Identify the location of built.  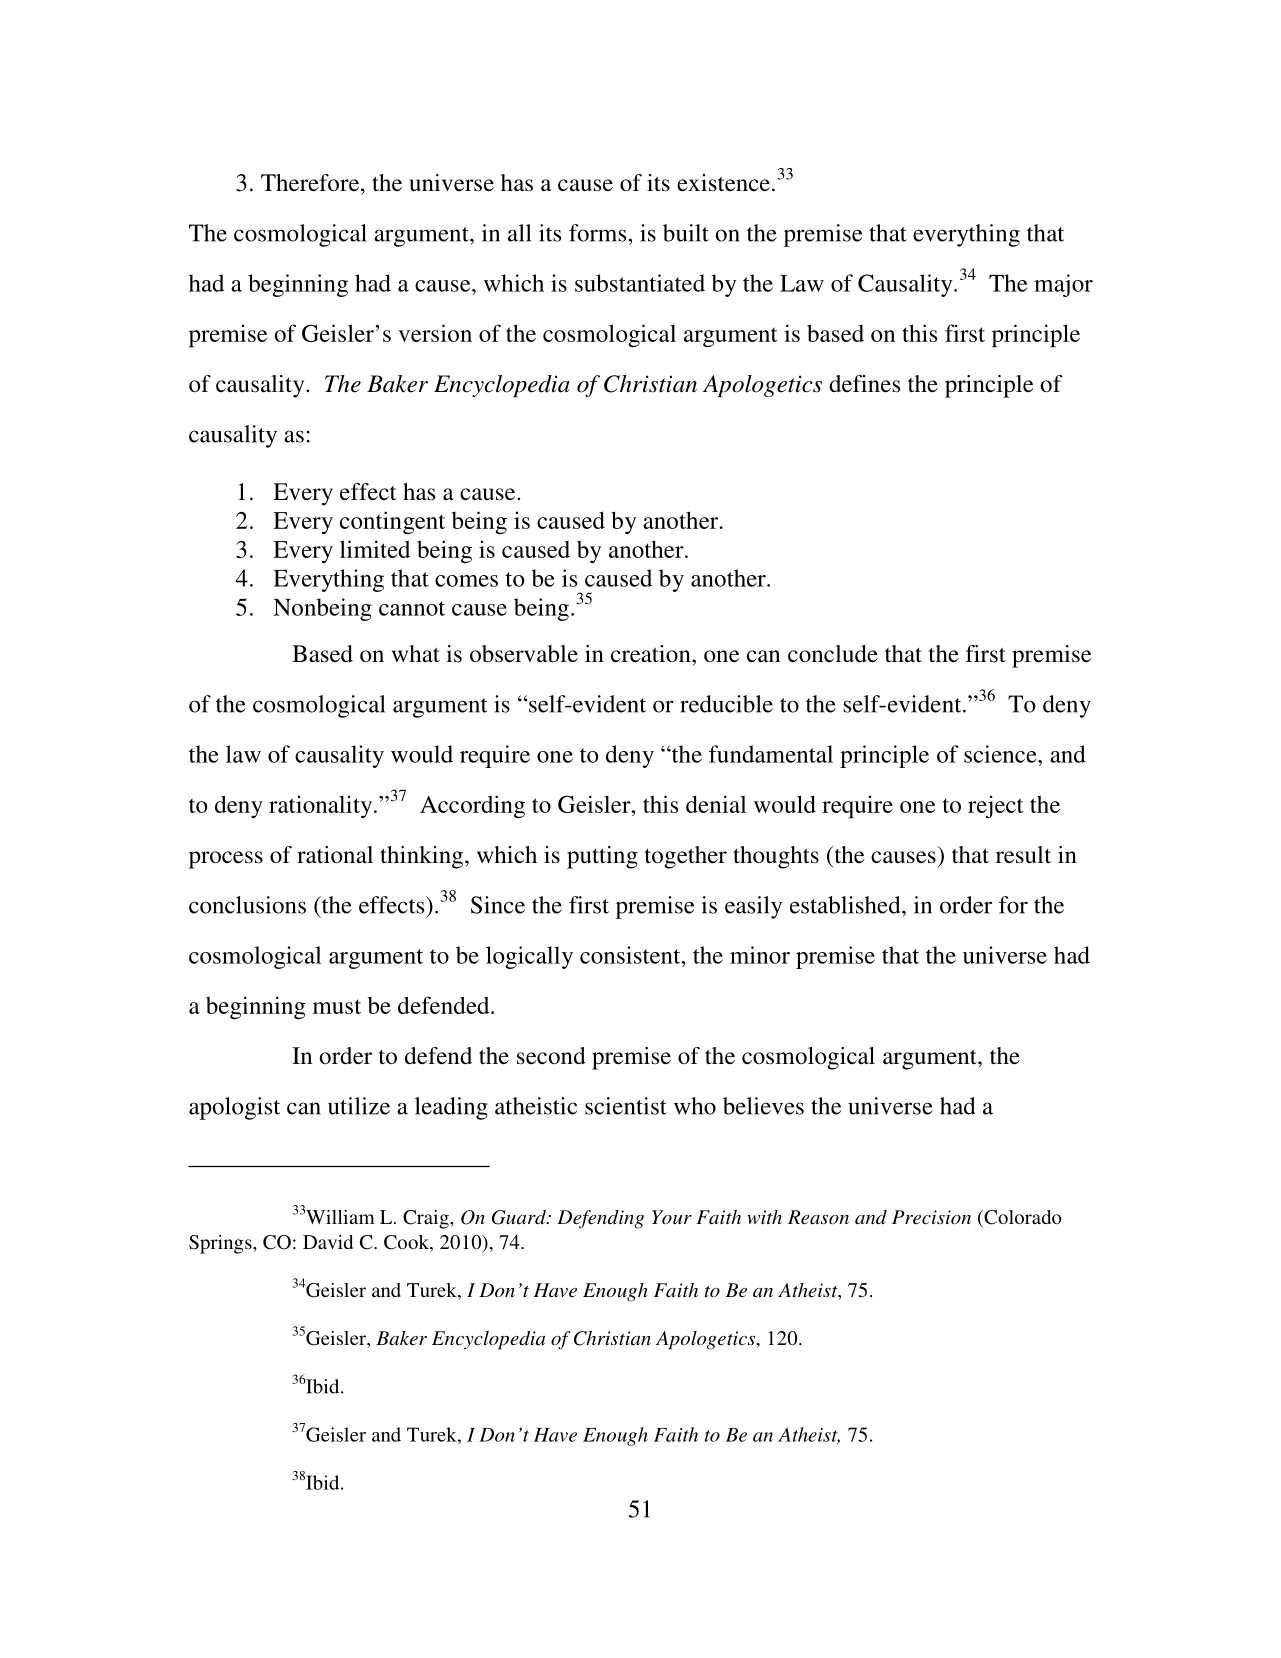
(686, 233).
